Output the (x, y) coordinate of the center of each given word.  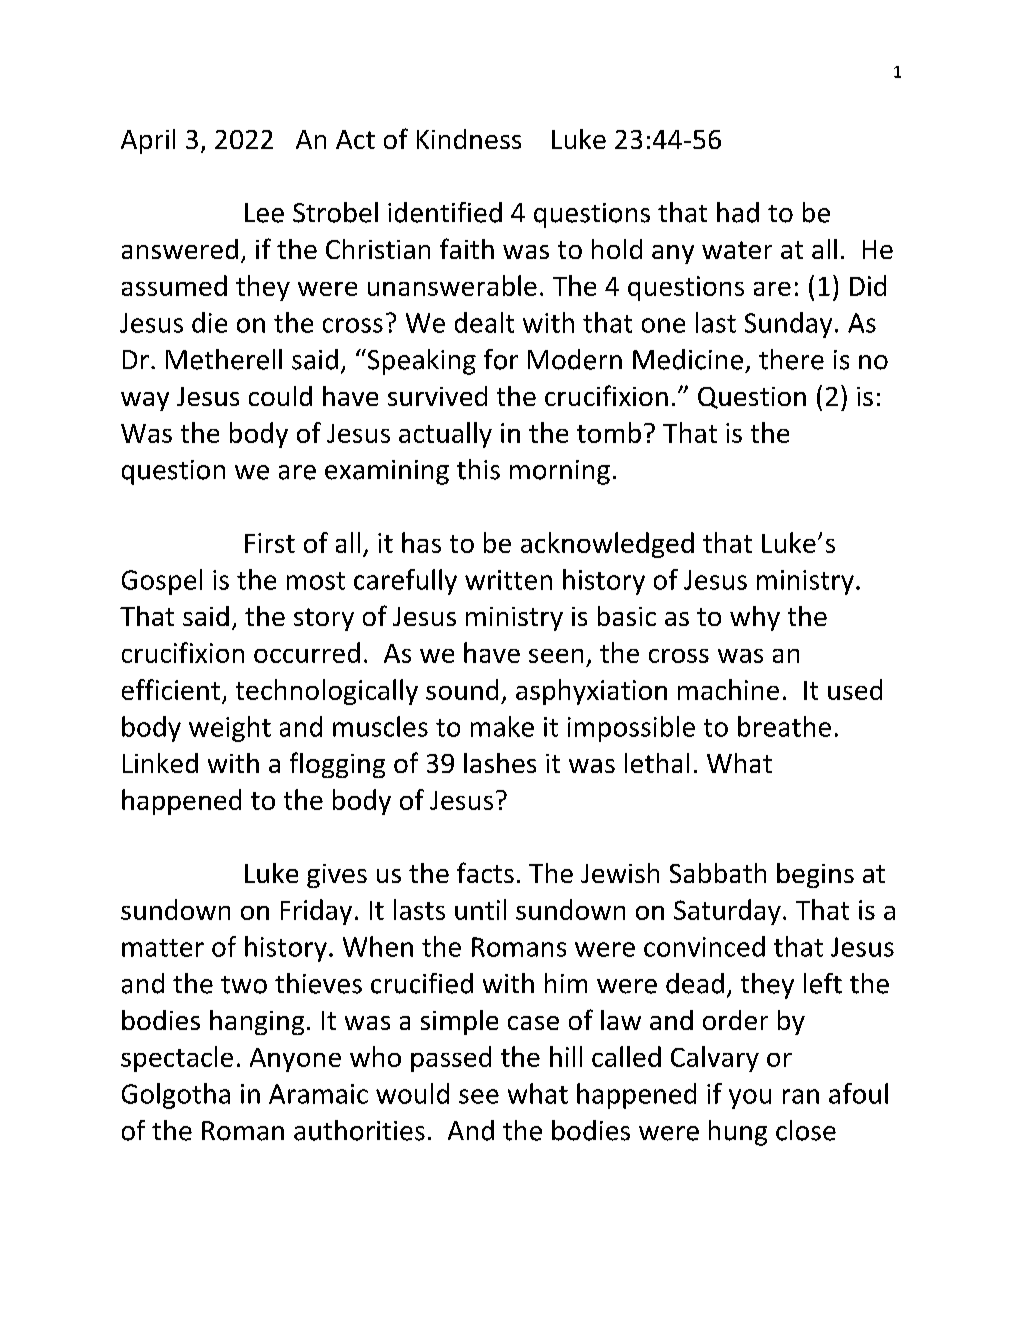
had (738, 212)
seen (556, 656)
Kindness (469, 139)
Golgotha (176, 1096)
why (755, 618)
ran (801, 1096)
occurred (307, 652)
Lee (264, 213)
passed (451, 1059)
